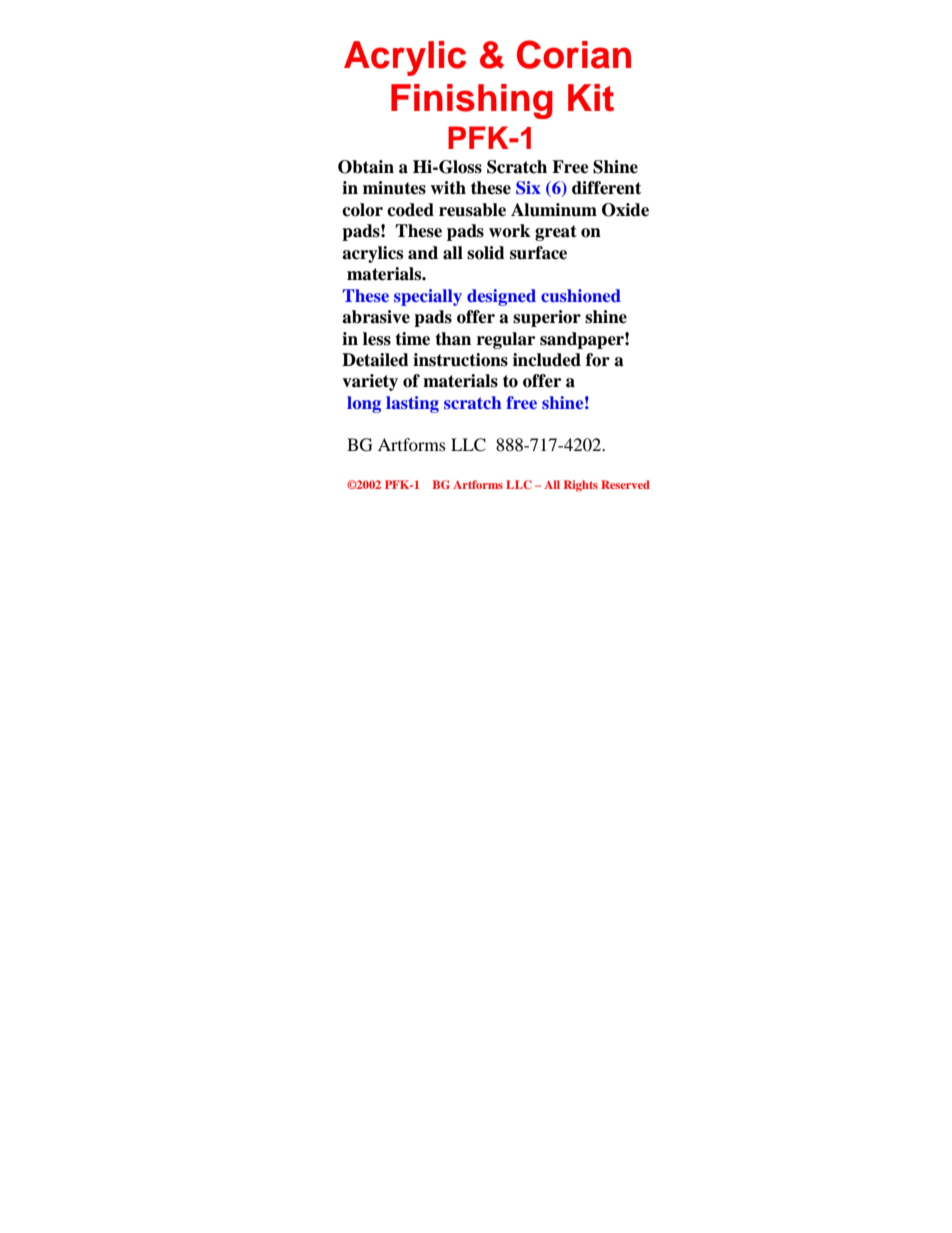  I want to click on Six, so click(528, 188).
